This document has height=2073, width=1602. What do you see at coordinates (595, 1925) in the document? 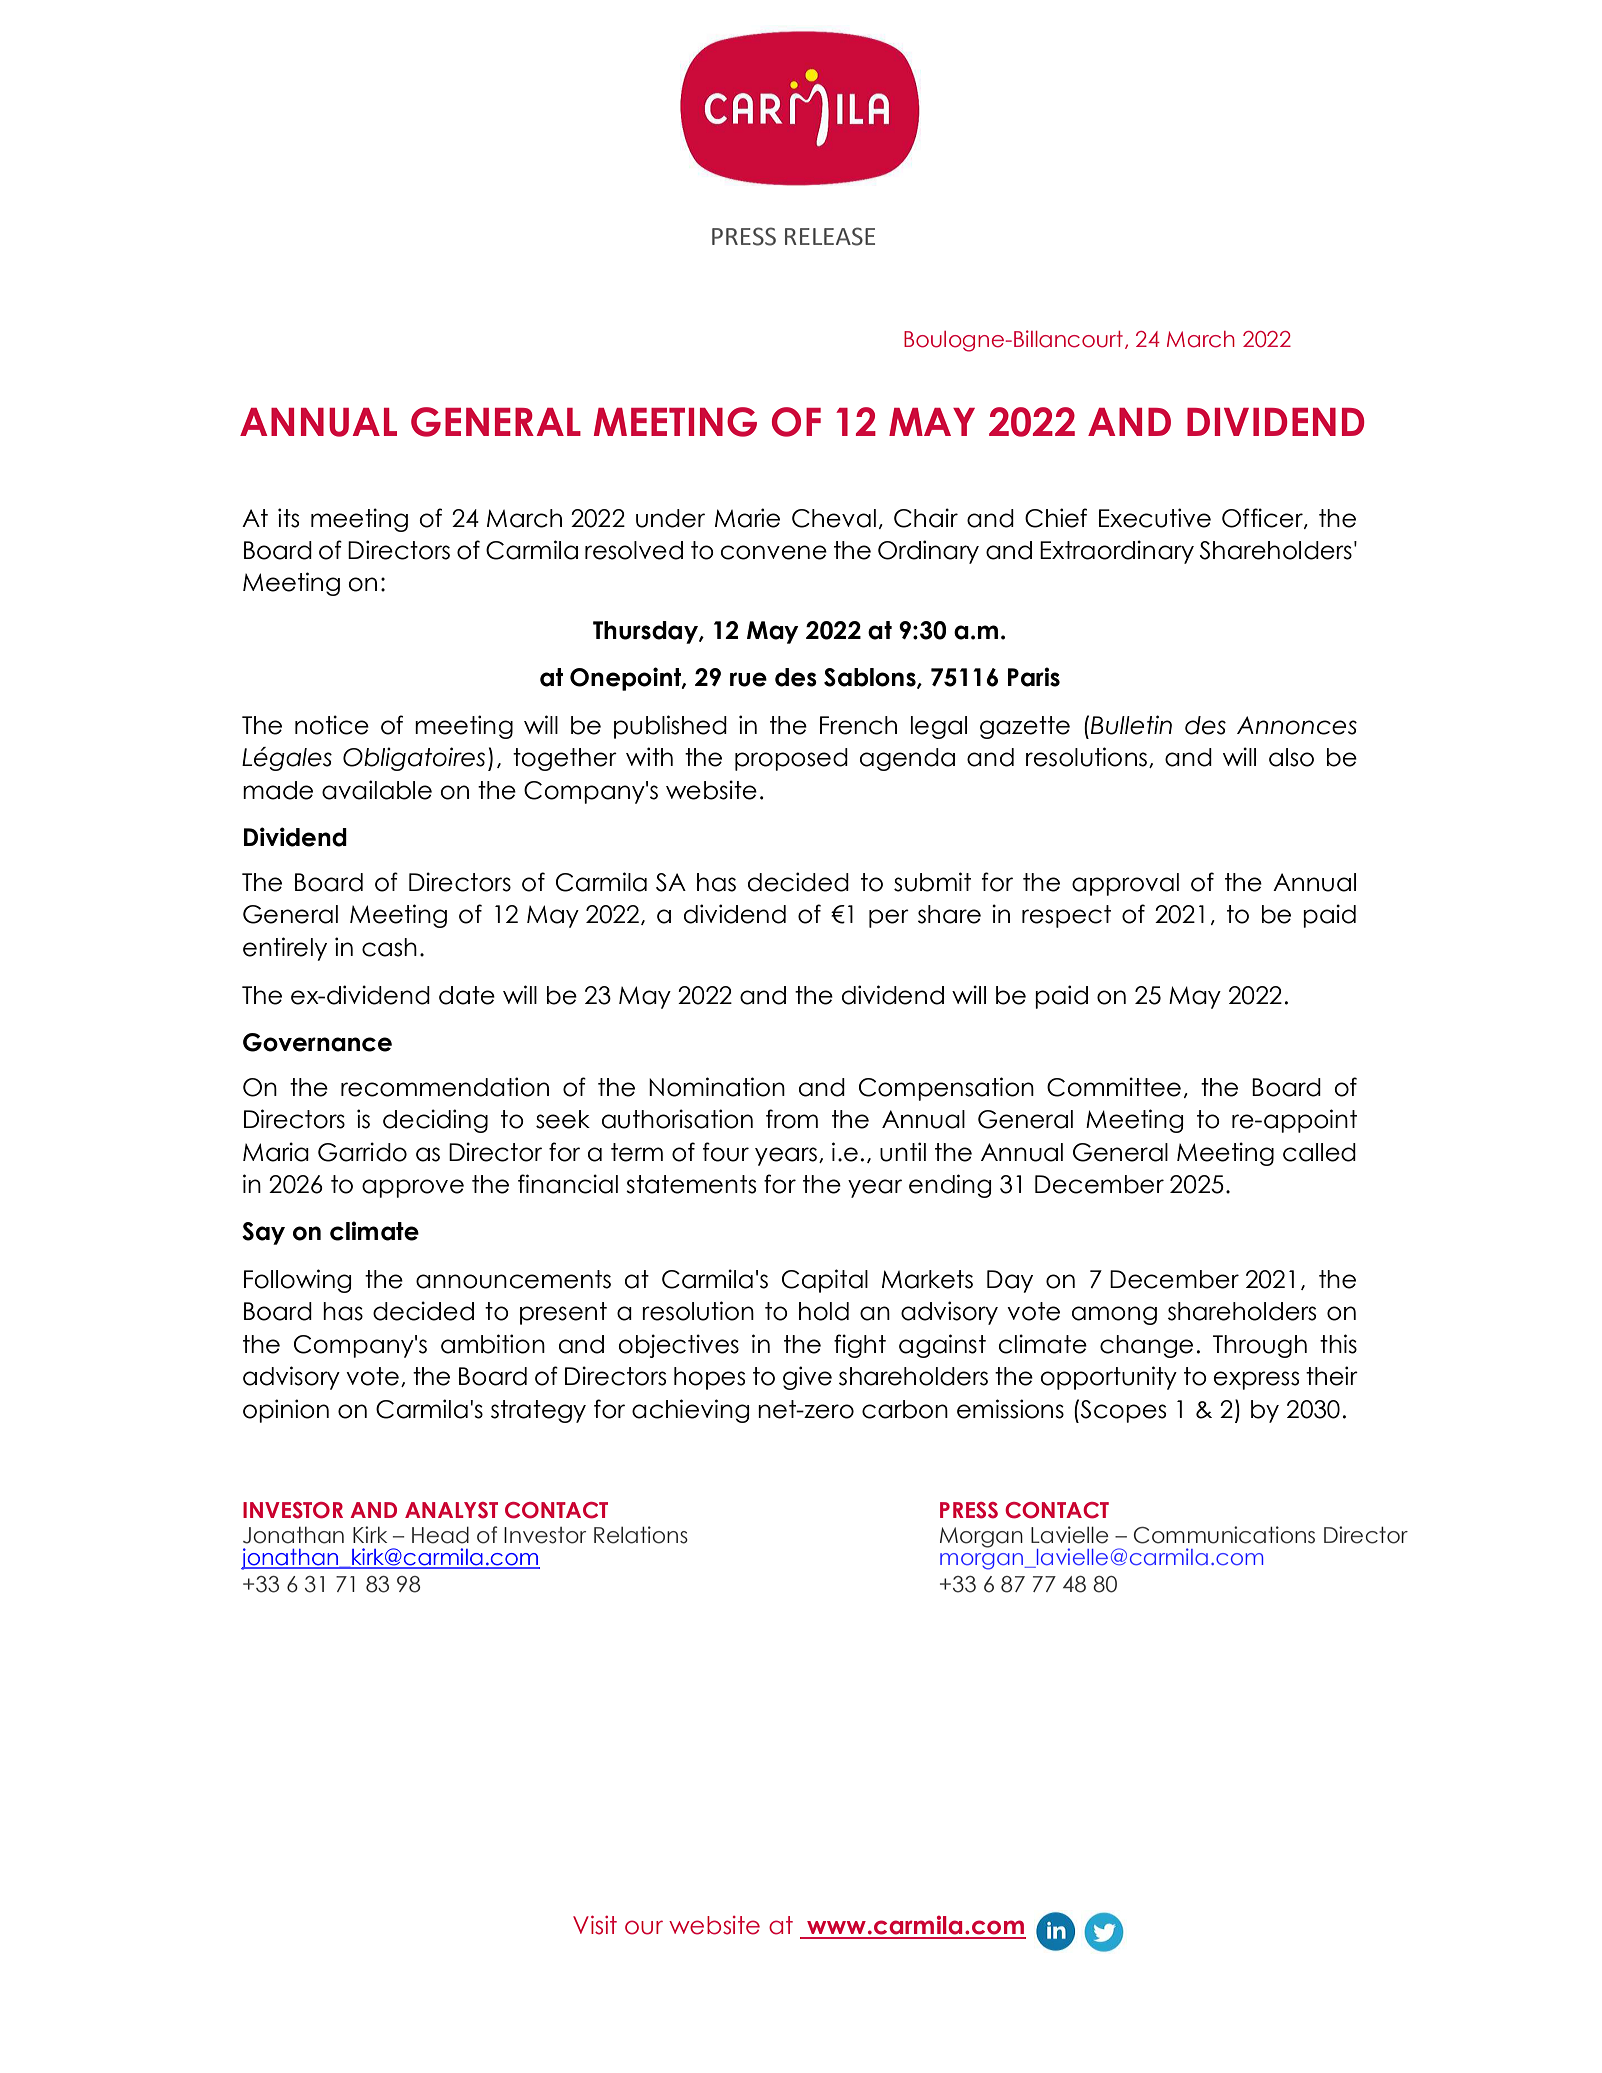
I see `Visit` at bounding box center [595, 1925].
